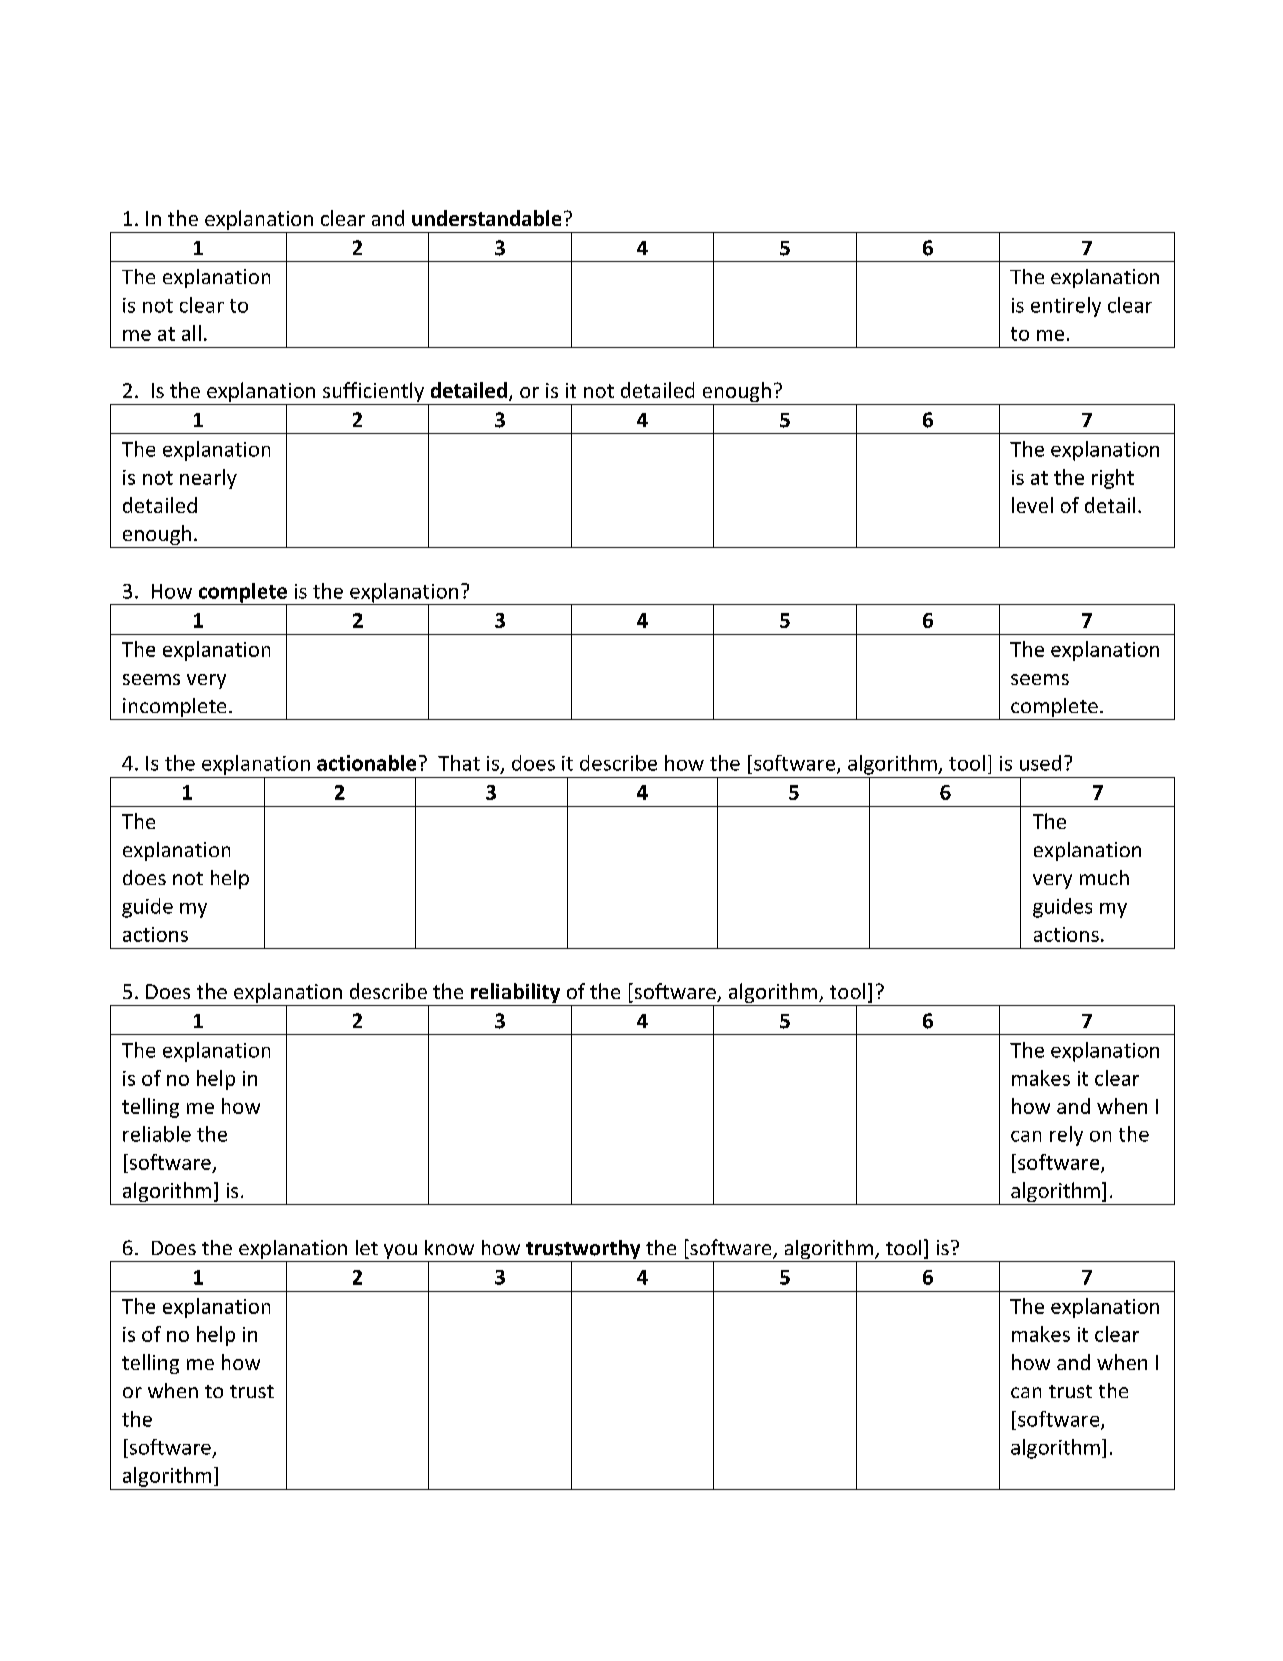  I want to click on you, so click(400, 1253).
